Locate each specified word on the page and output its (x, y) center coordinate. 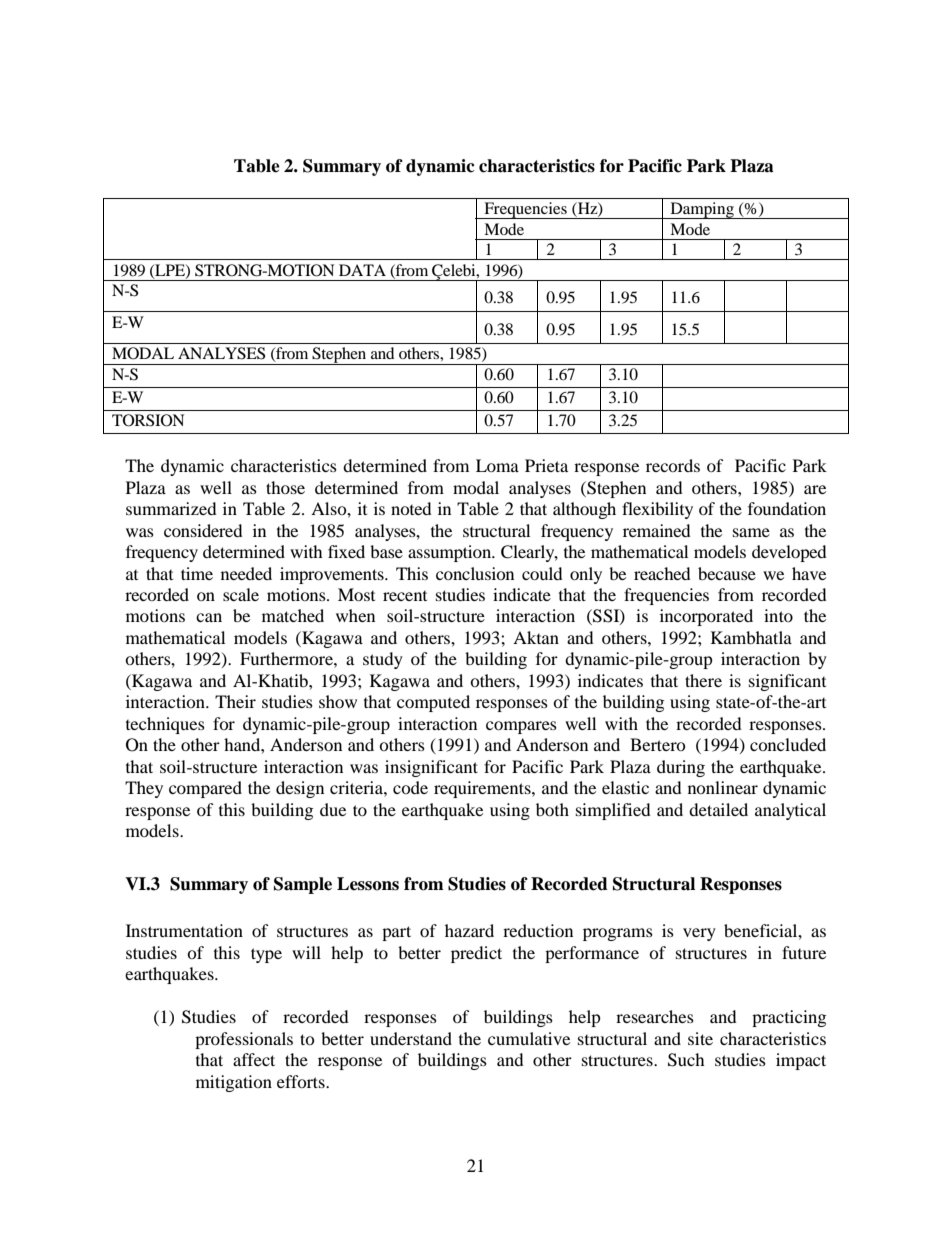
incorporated (706, 617)
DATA (362, 270)
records (673, 465)
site (700, 1038)
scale (241, 594)
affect (254, 1059)
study (383, 660)
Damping (702, 210)
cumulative (529, 1038)
